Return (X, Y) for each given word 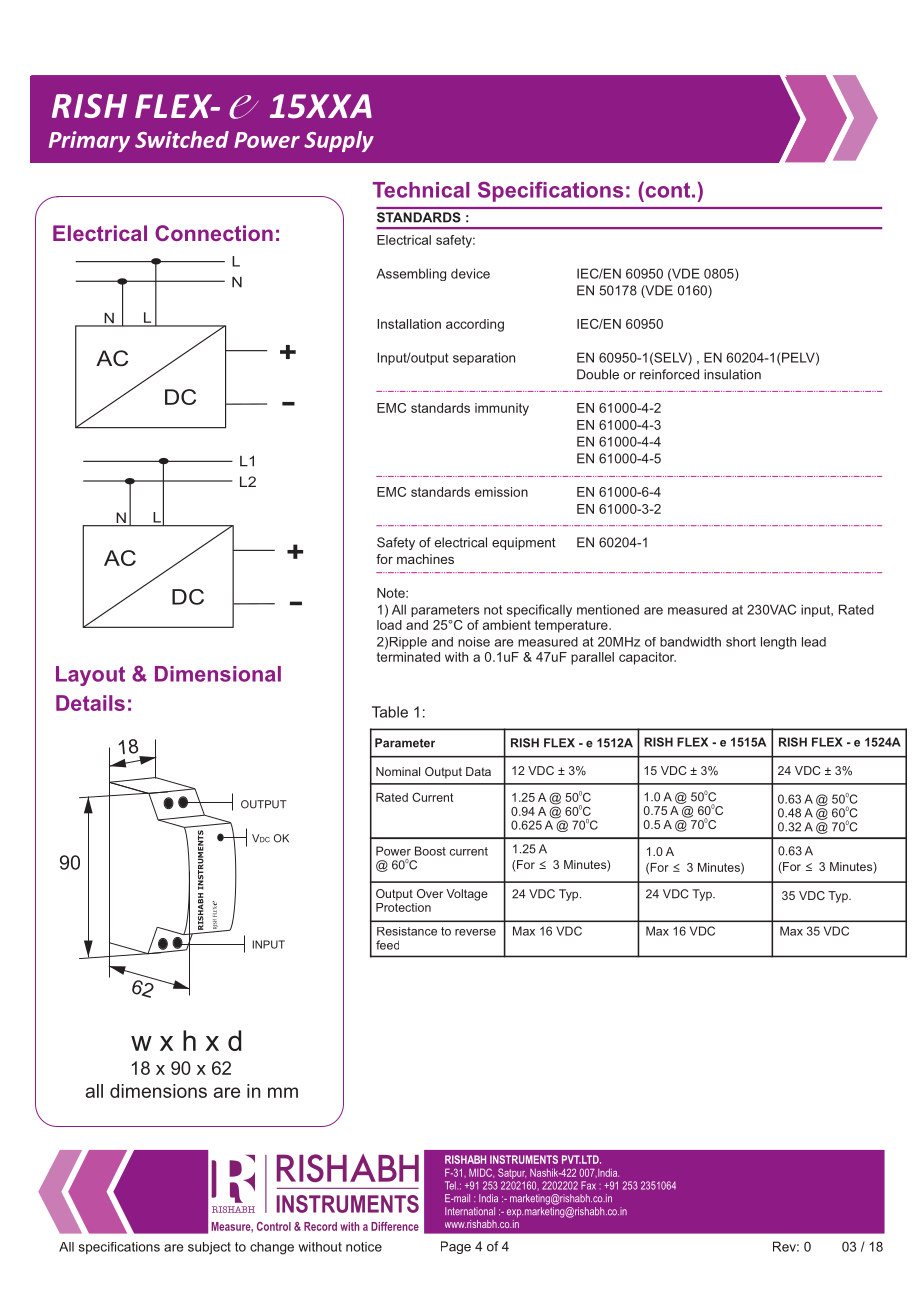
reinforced (669, 374)
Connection (214, 233)
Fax (588, 1185)
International (470, 1211)
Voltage (467, 895)
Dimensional (218, 674)
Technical (421, 190)
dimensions (158, 1091)
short (741, 642)
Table (390, 712)
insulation (732, 374)
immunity (502, 409)
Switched (182, 139)
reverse (475, 932)
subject (209, 1248)
